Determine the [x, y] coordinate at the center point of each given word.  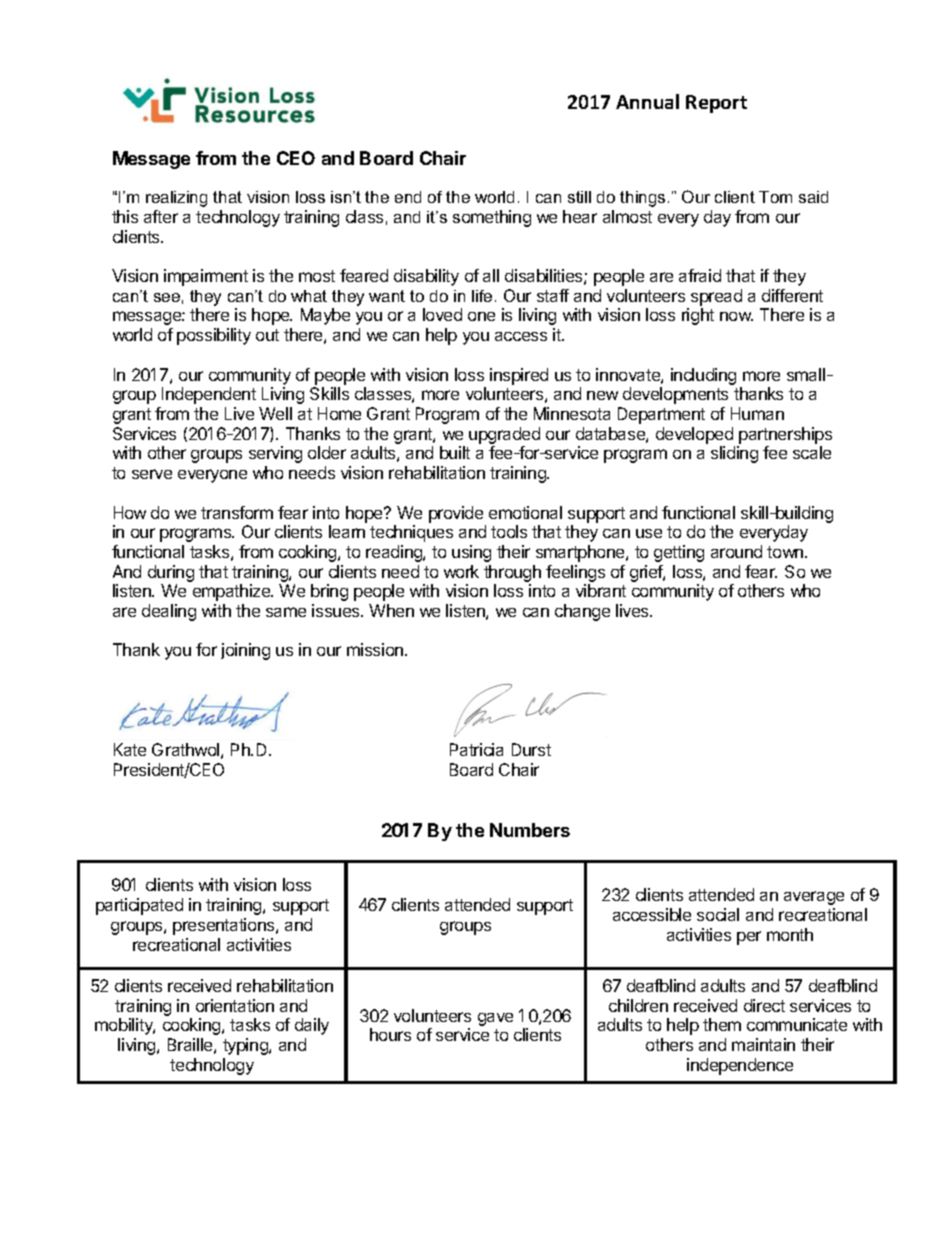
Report [716, 104]
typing [246, 1046]
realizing [176, 199]
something [492, 218]
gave [495, 1019]
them [722, 1024]
